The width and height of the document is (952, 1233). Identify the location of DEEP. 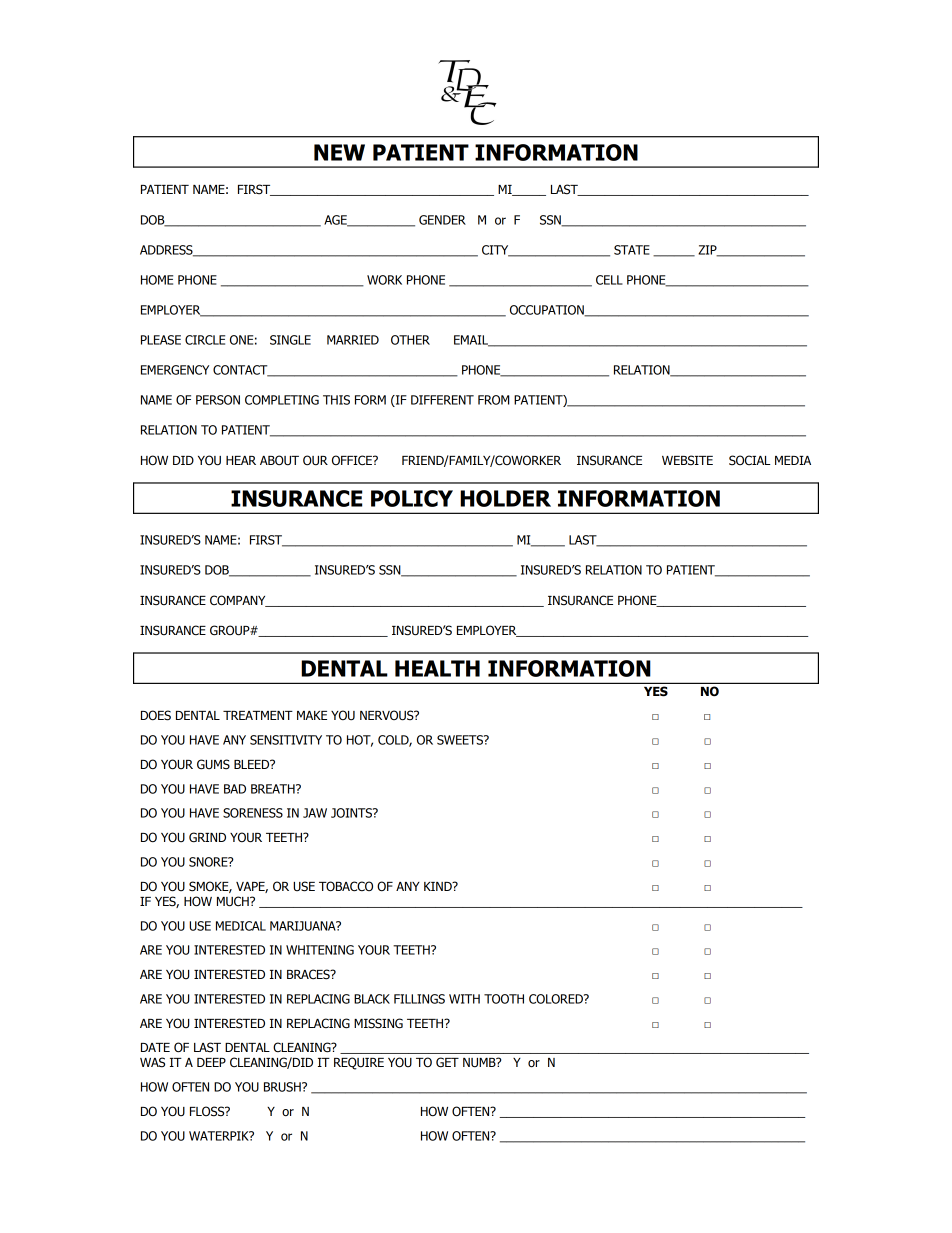
(211, 1062).
